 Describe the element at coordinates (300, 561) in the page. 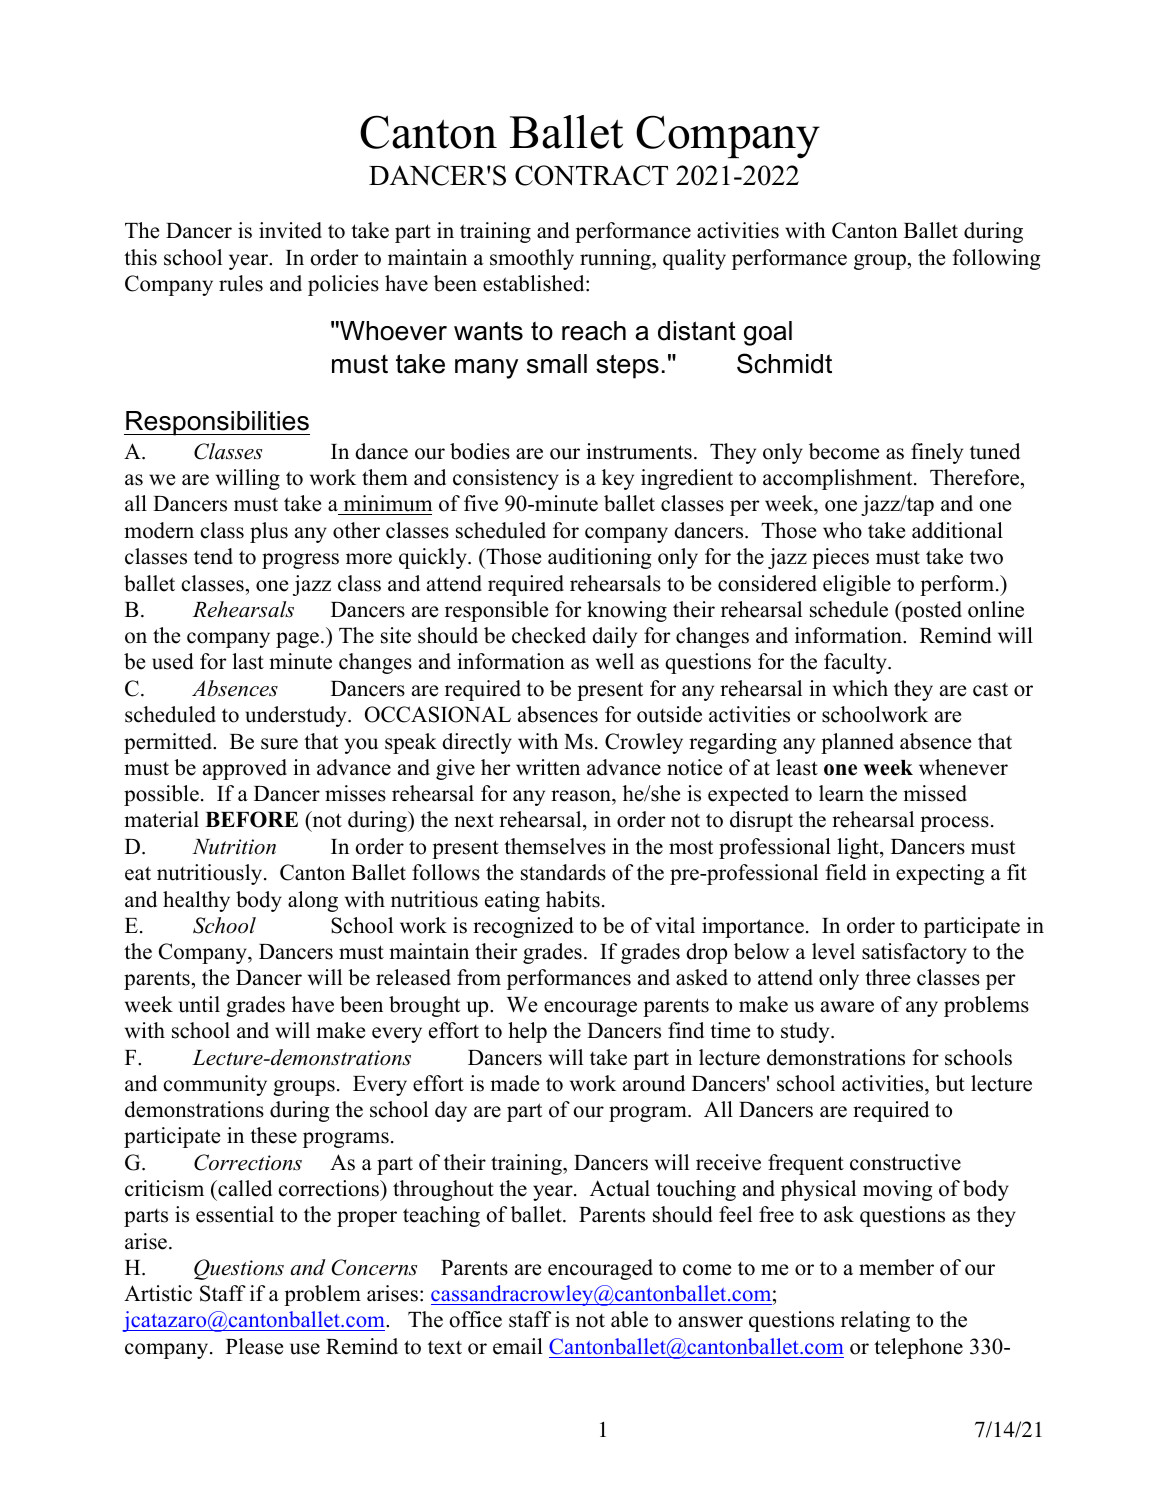

I see `progress` at that location.
